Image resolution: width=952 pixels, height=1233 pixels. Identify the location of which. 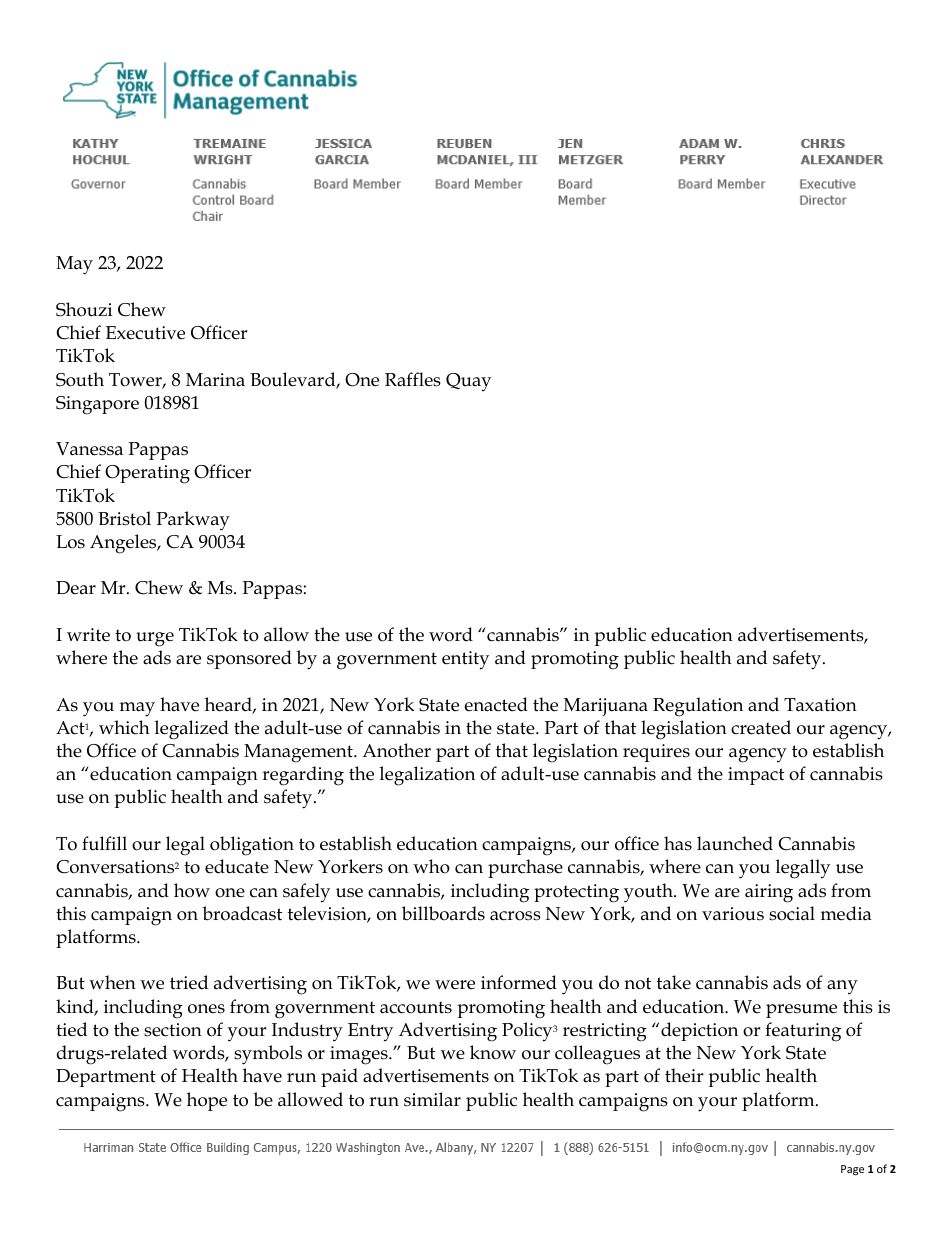
(124, 727).
